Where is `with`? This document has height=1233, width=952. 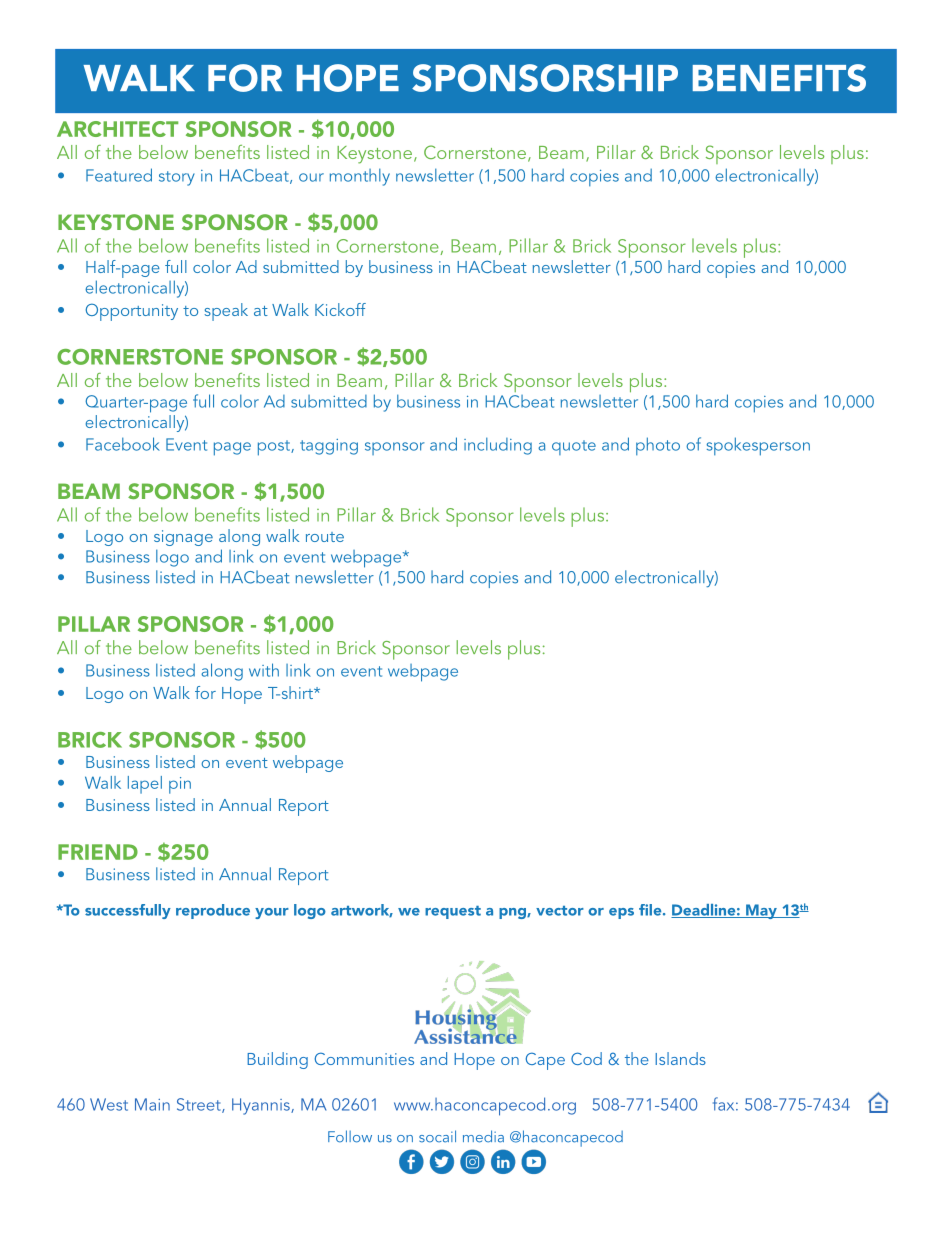
with is located at coordinates (264, 670).
